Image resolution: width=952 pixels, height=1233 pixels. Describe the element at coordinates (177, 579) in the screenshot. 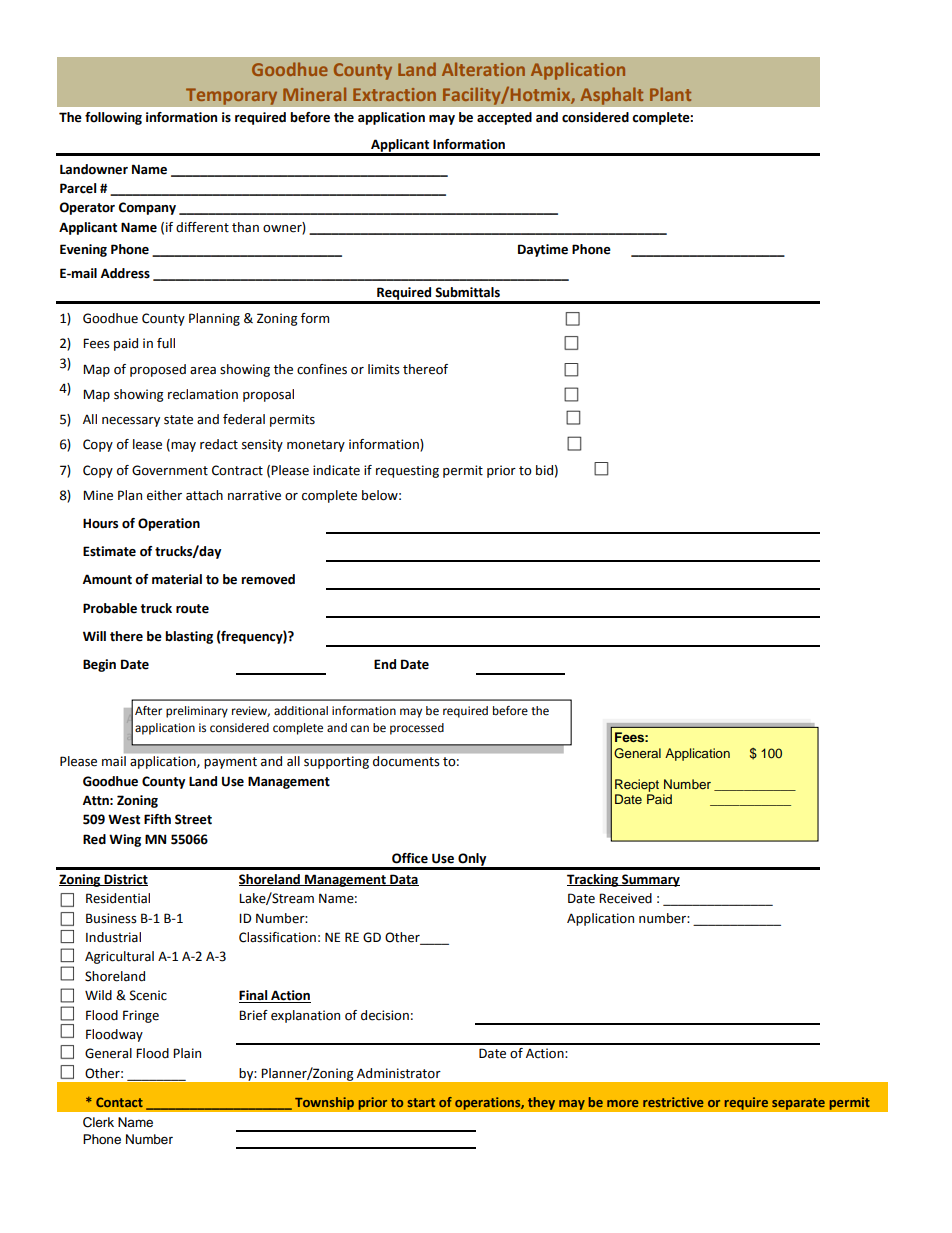

I see `material` at that location.
